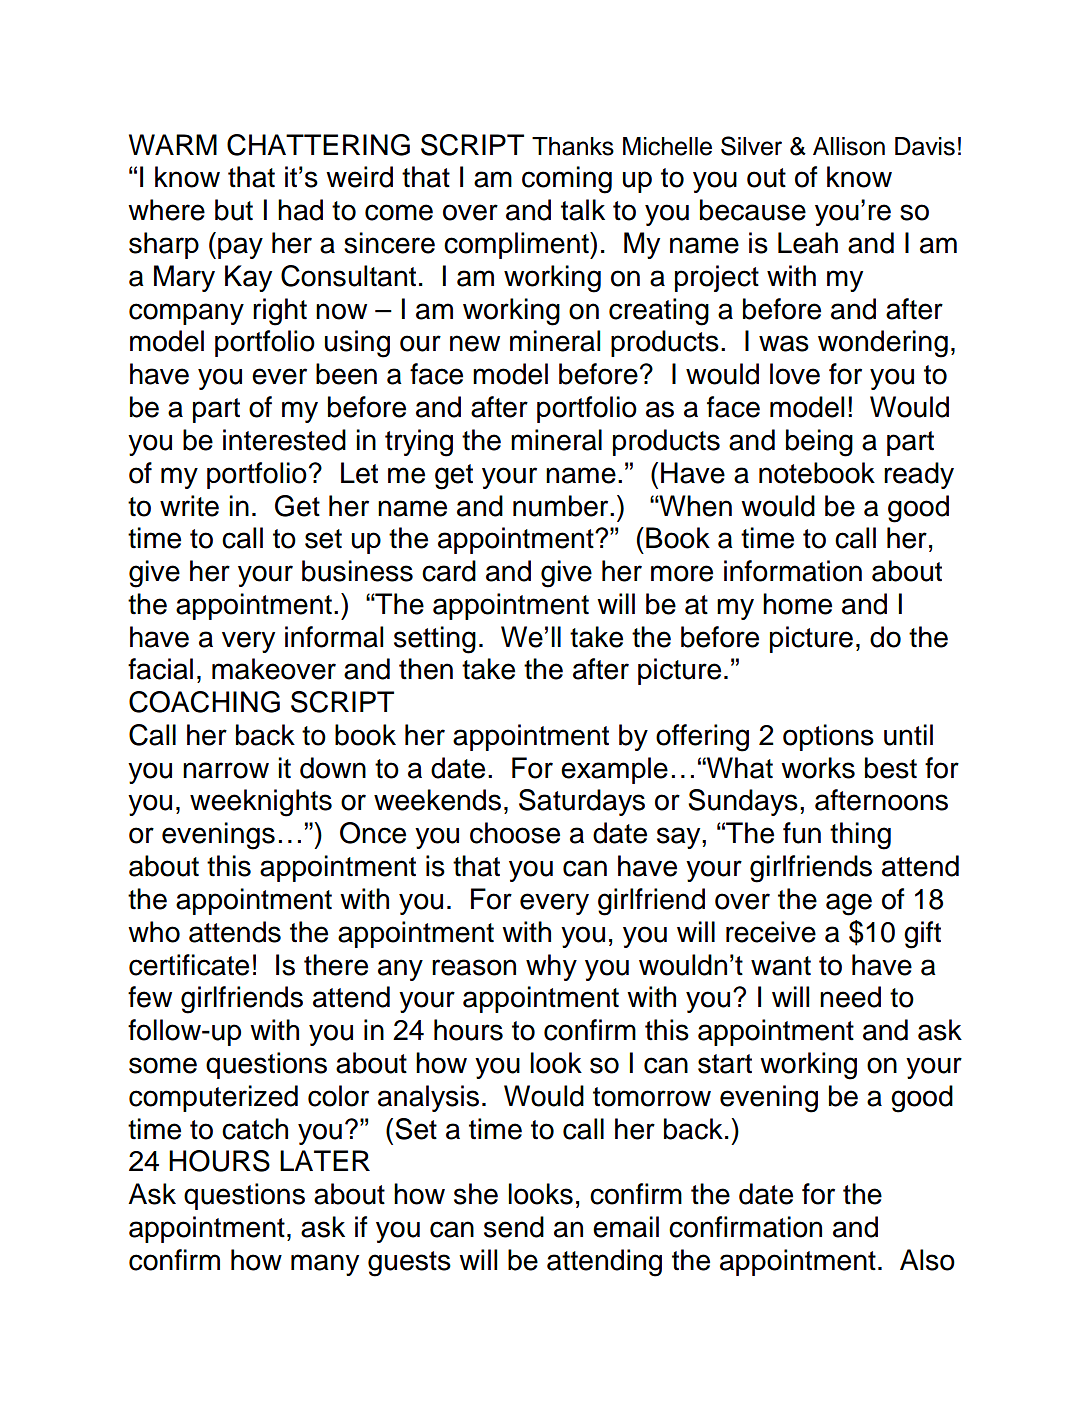 The width and height of the screenshot is (1091, 1412). Describe the element at coordinates (567, 180) in the screenshot. I see `coming` at that location.
